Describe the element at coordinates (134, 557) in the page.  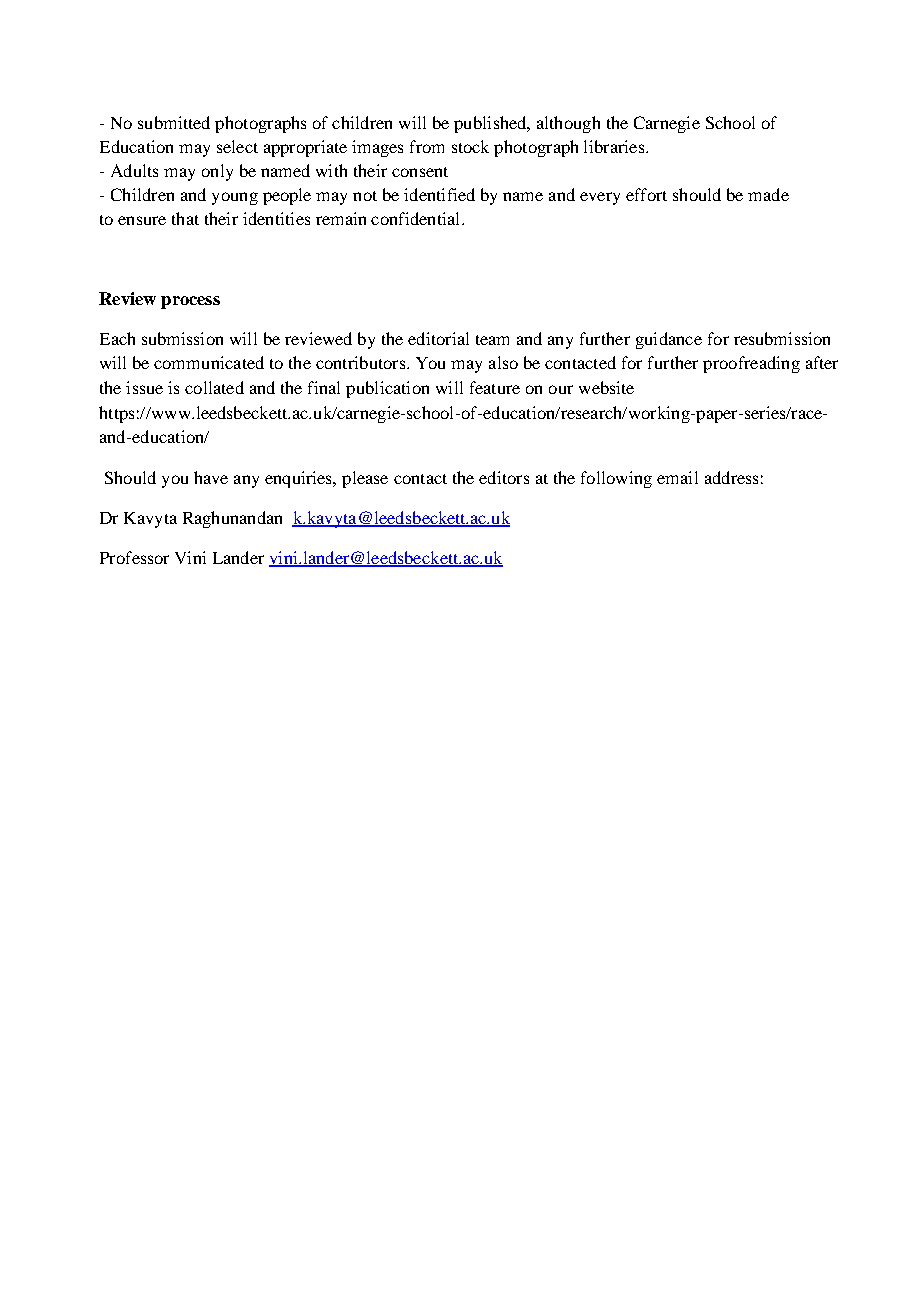
I see `Professor` at that location.
